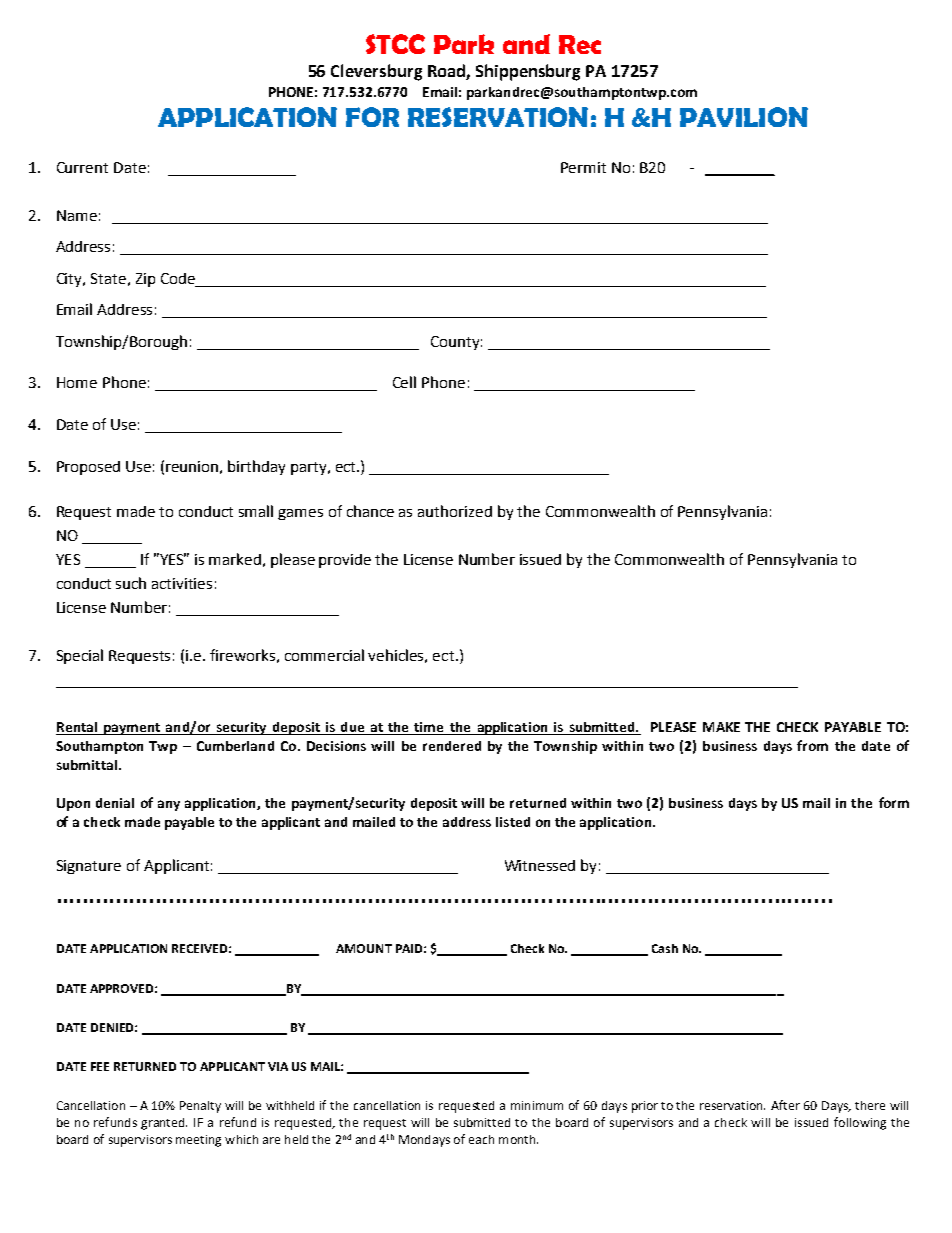  Describe the element at coordinates (89, 867) in the screenshot. I see `Signature` at that location.
